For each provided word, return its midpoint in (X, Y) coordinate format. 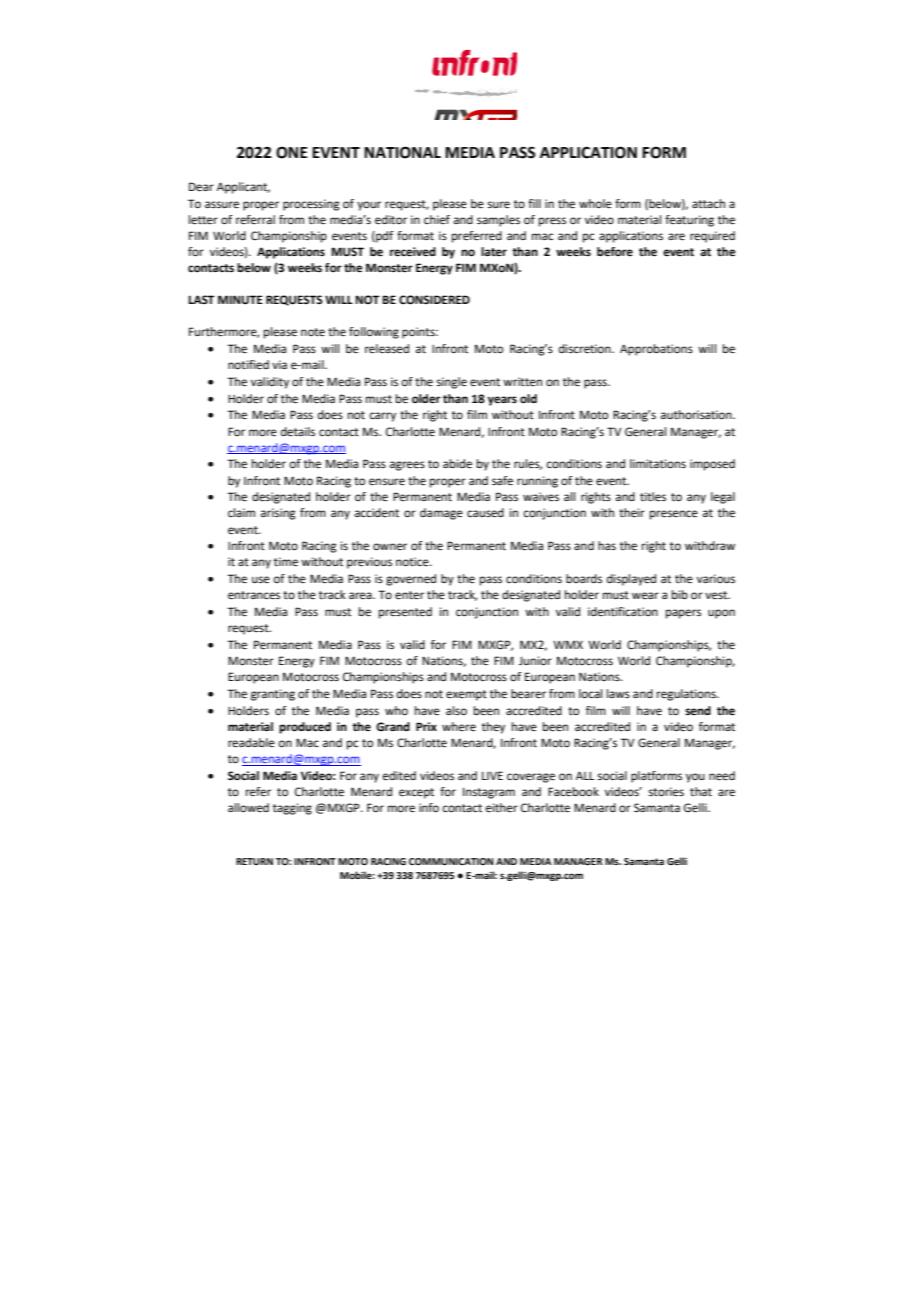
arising (278, 514)
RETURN (254, 861)
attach (708, 203)
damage (441, 514)
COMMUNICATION (451, 861)
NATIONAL (402, 152)
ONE (291, 152)
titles (653, 497)
